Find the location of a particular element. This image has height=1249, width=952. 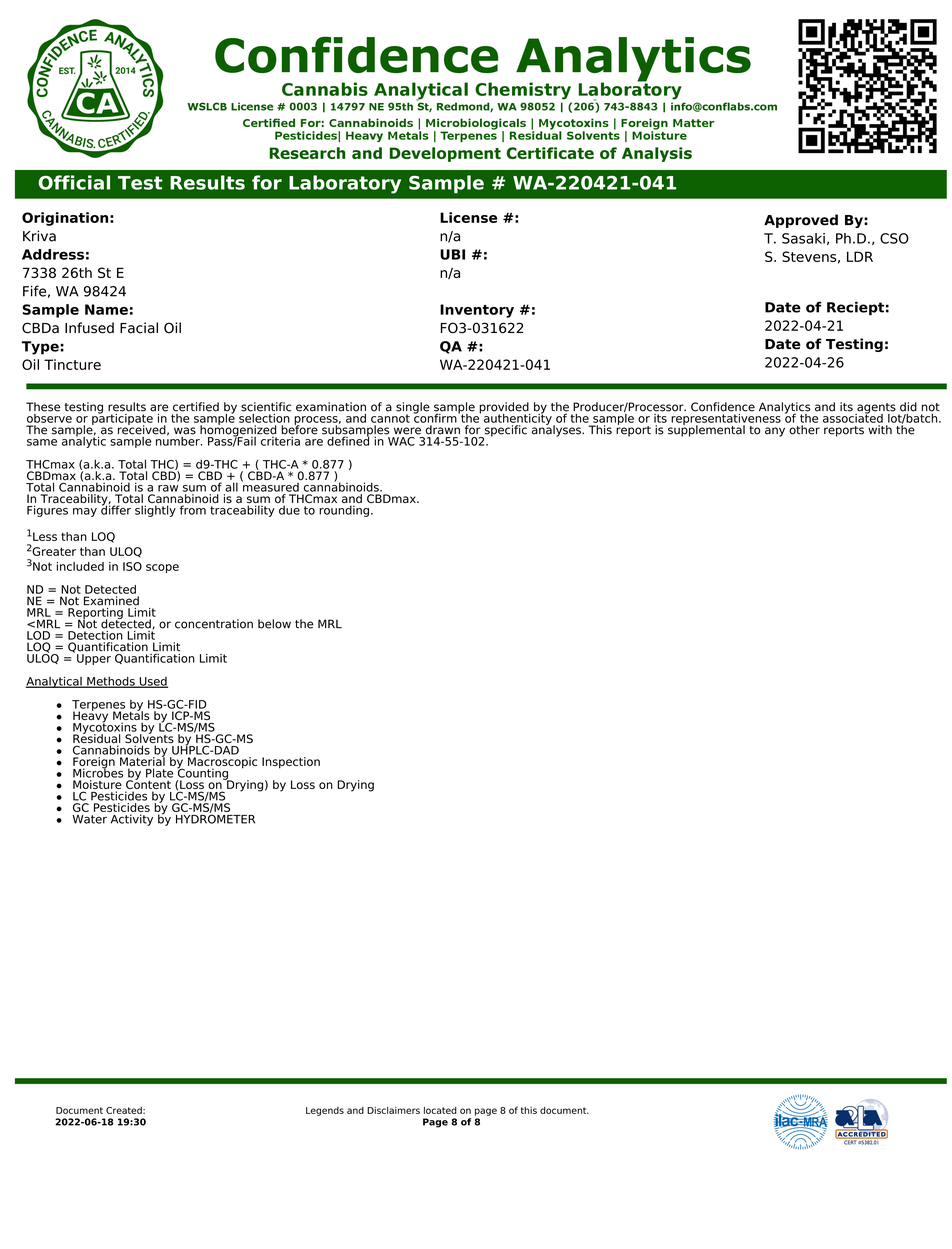

other is located at coordinates (804, 430).
